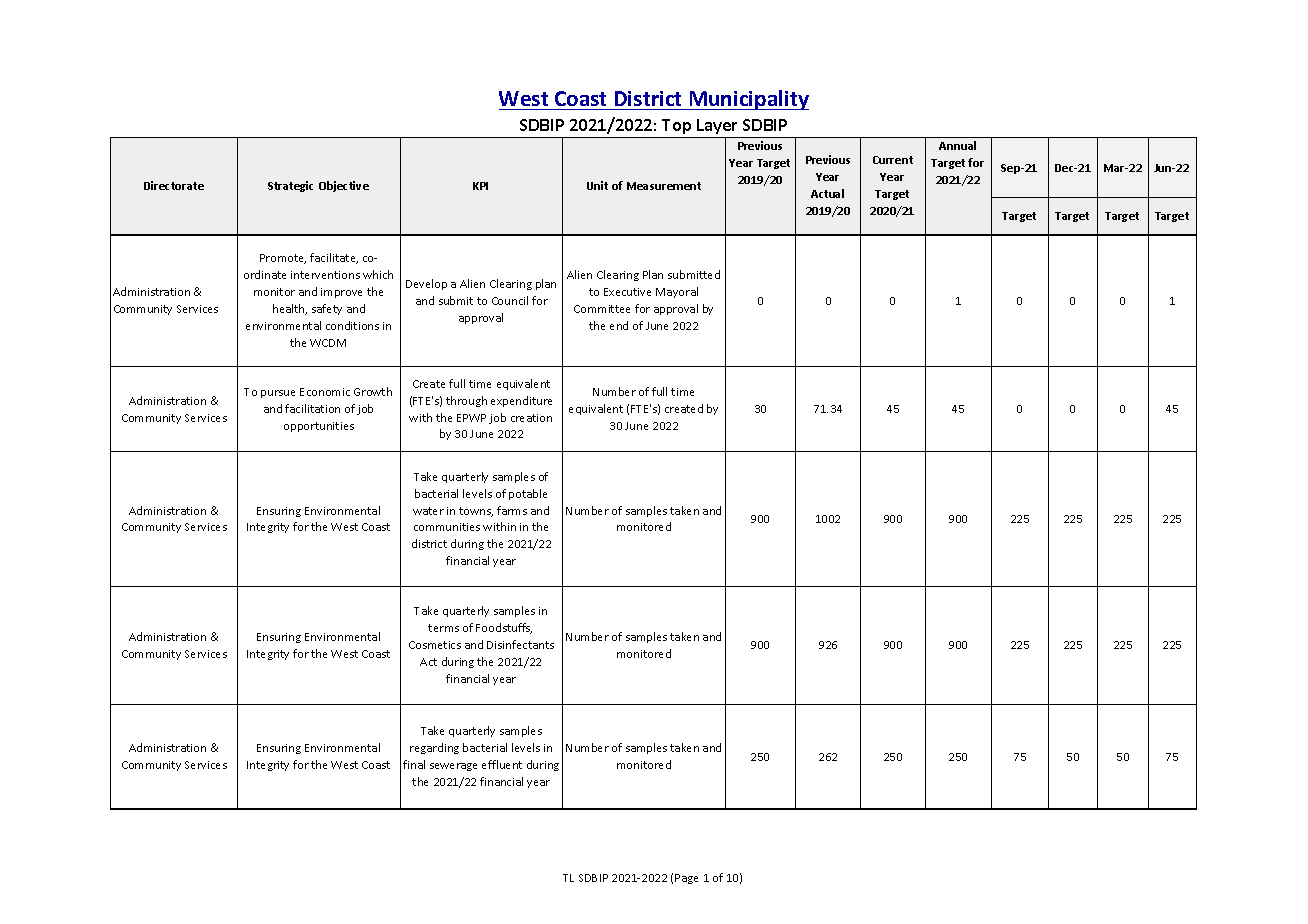  Describe the element at coordinates (676, 126) in the screenshot. I see `Top` at that location.
